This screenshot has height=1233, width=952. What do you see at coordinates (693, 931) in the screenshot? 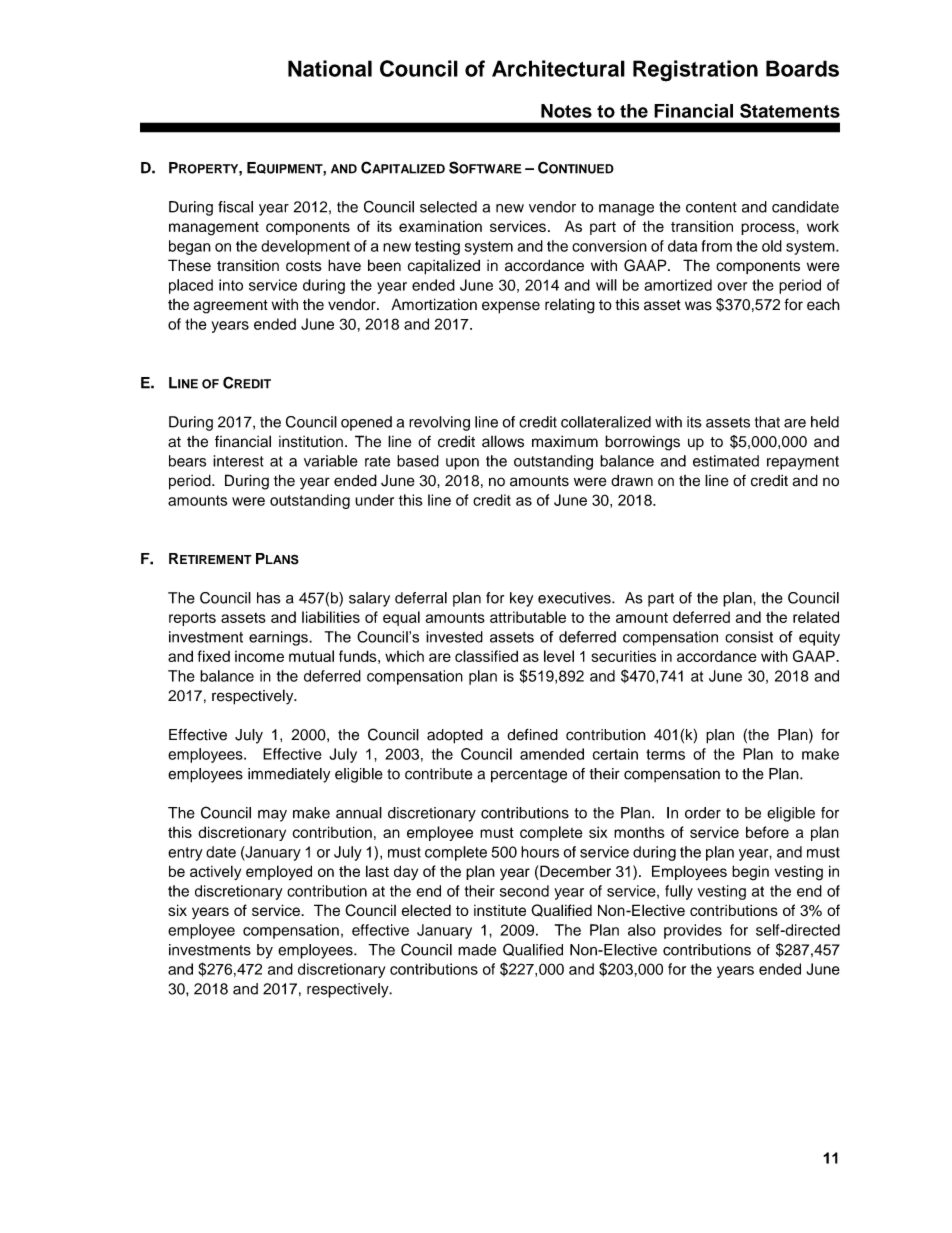
I see `provides` at bounding box center [693, 931].
